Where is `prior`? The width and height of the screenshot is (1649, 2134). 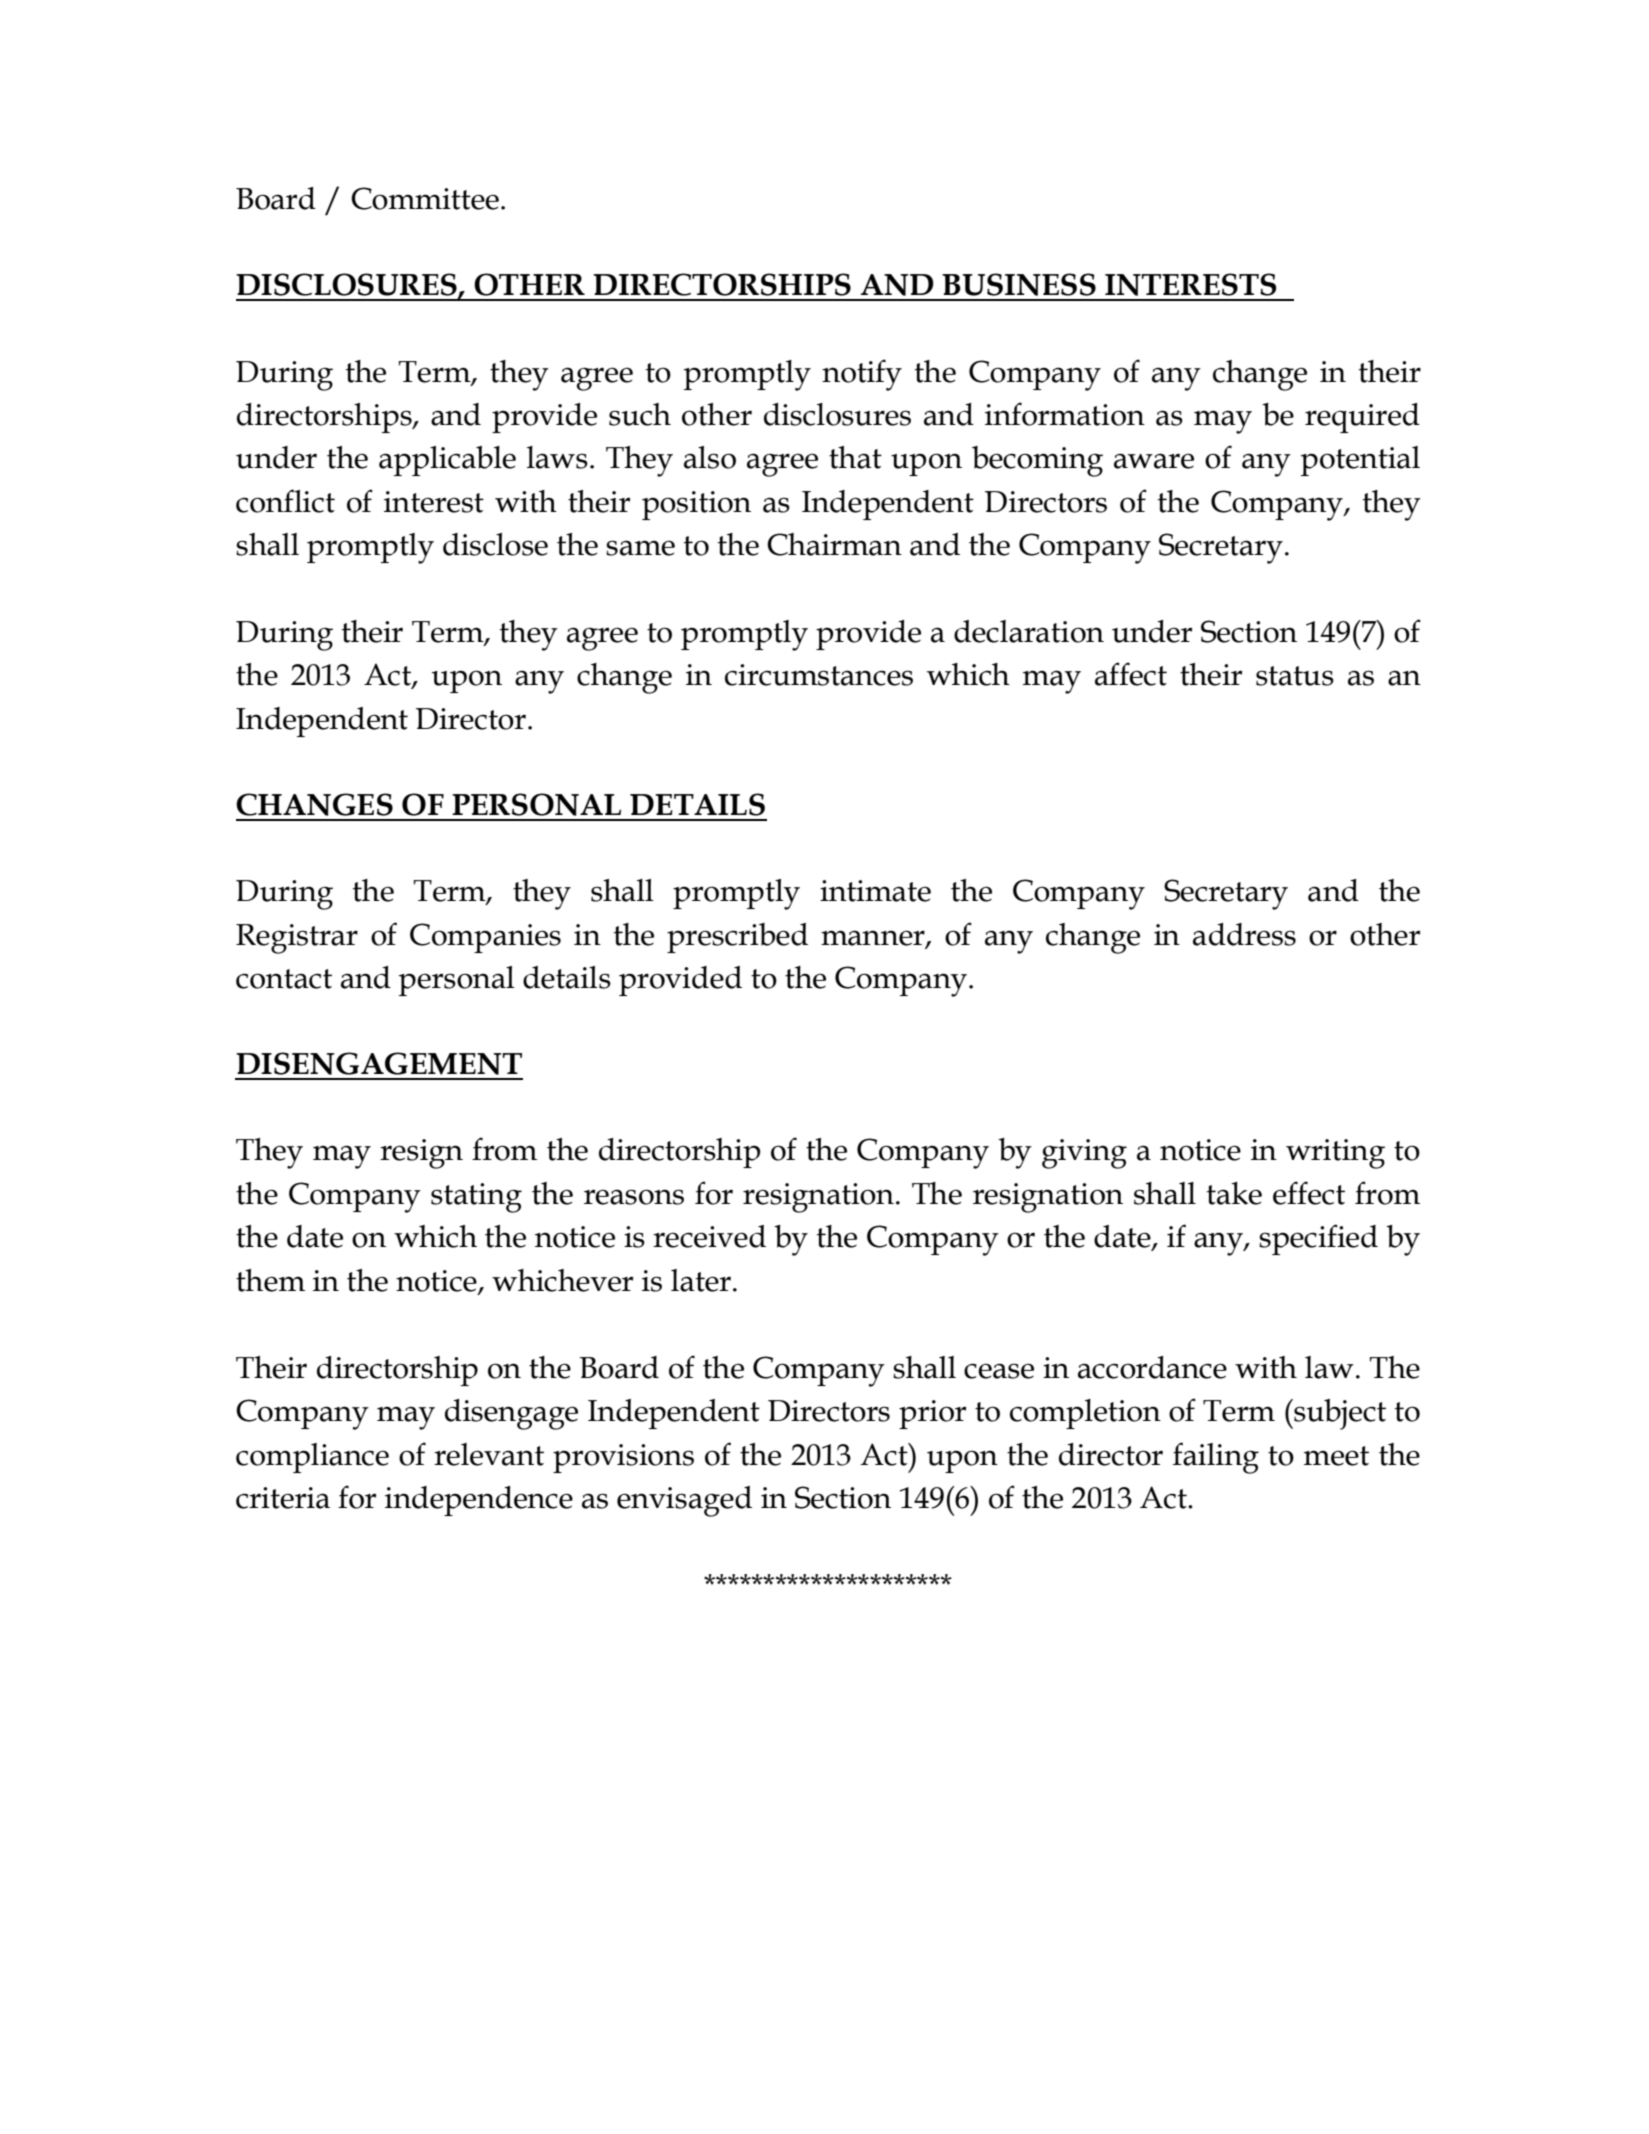 prior is located at coordinates (932, 1414).
